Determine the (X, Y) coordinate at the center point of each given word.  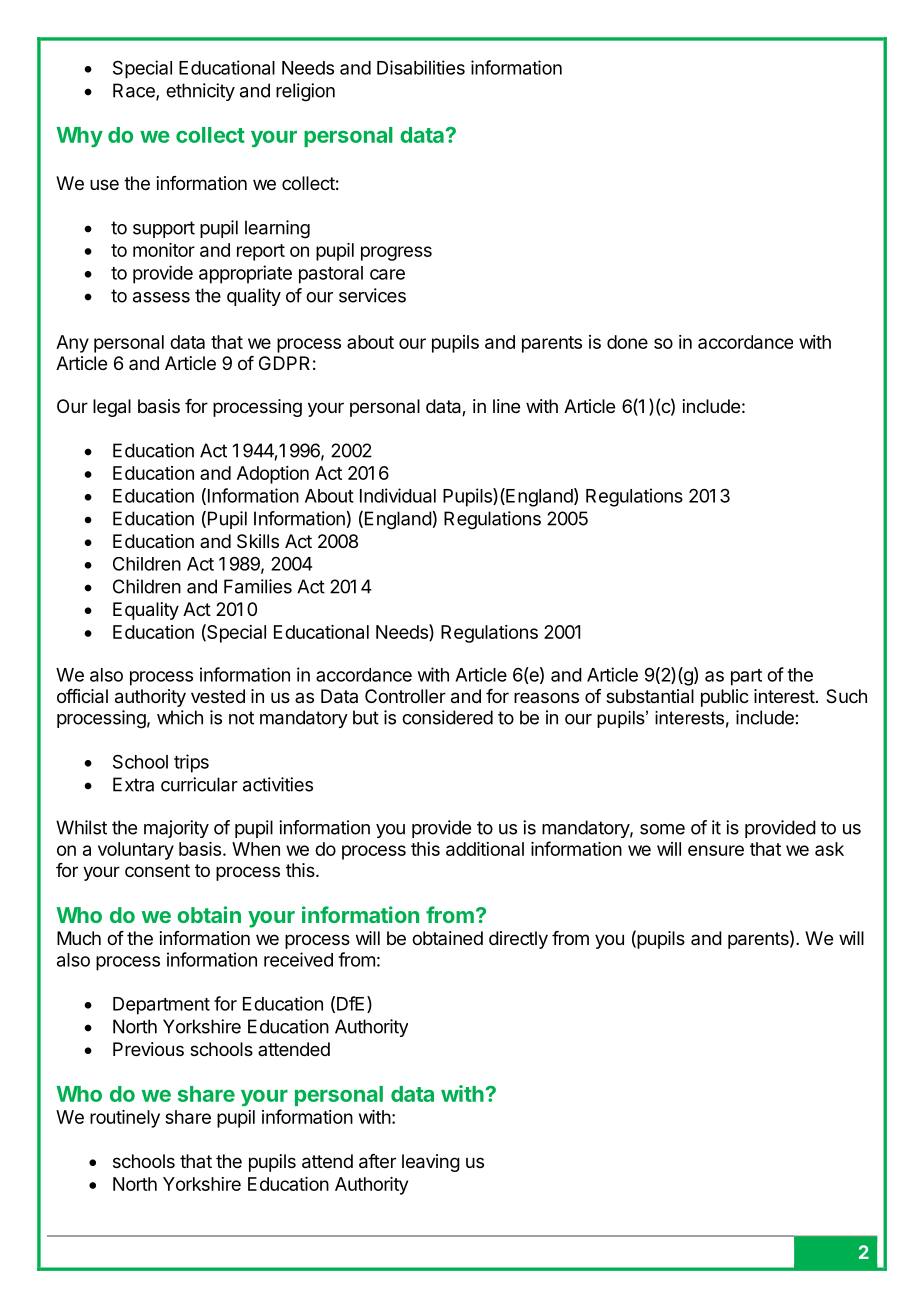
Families (258, 586)
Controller (405, 696)
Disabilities (421, 67)
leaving (431, 1163)
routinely (125, 1119)
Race (135, 91)
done (627, 342)
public (725, 698)
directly (518, 940)
